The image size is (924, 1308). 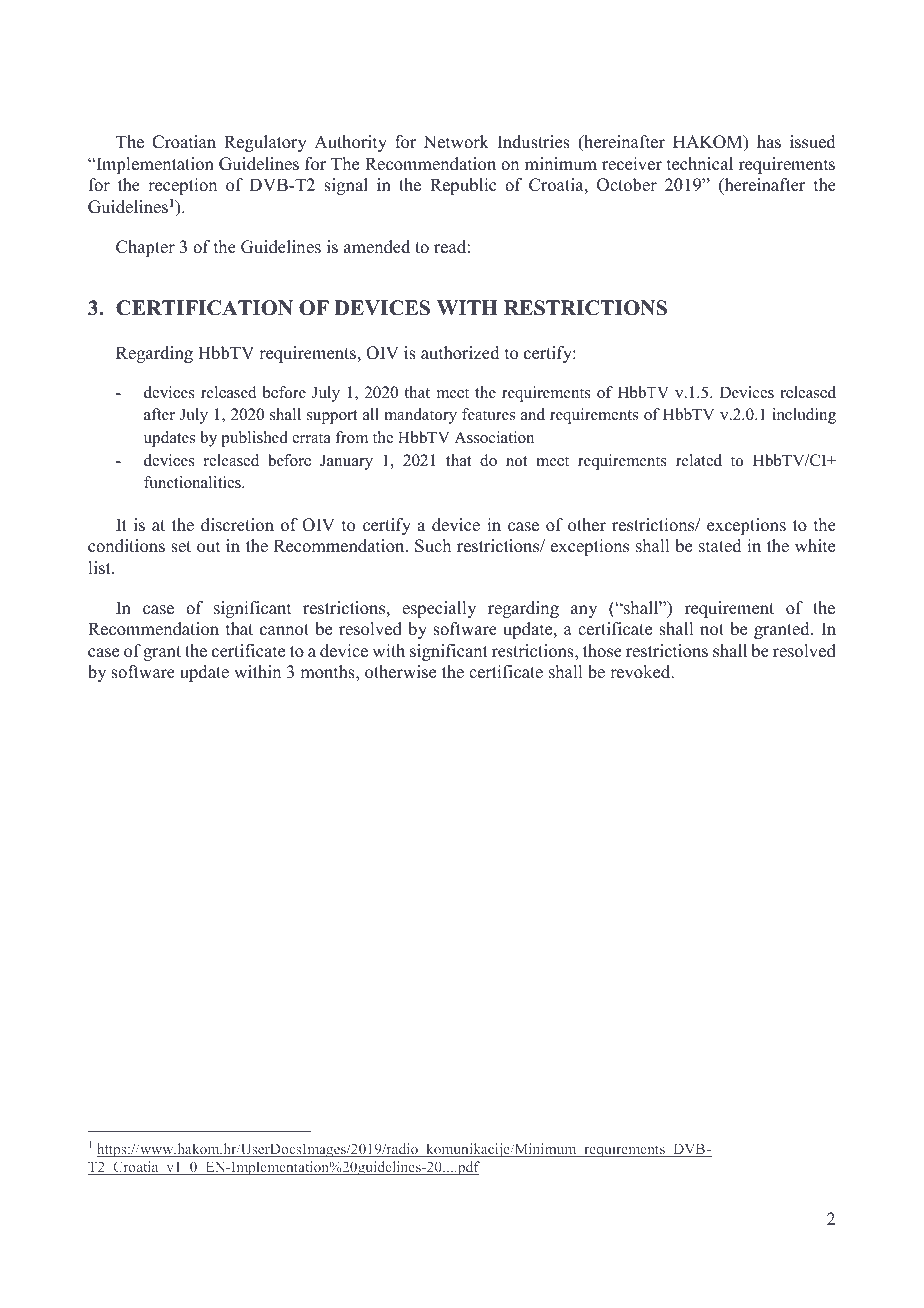 I want to click on reception, so click(x=182, y=186).
